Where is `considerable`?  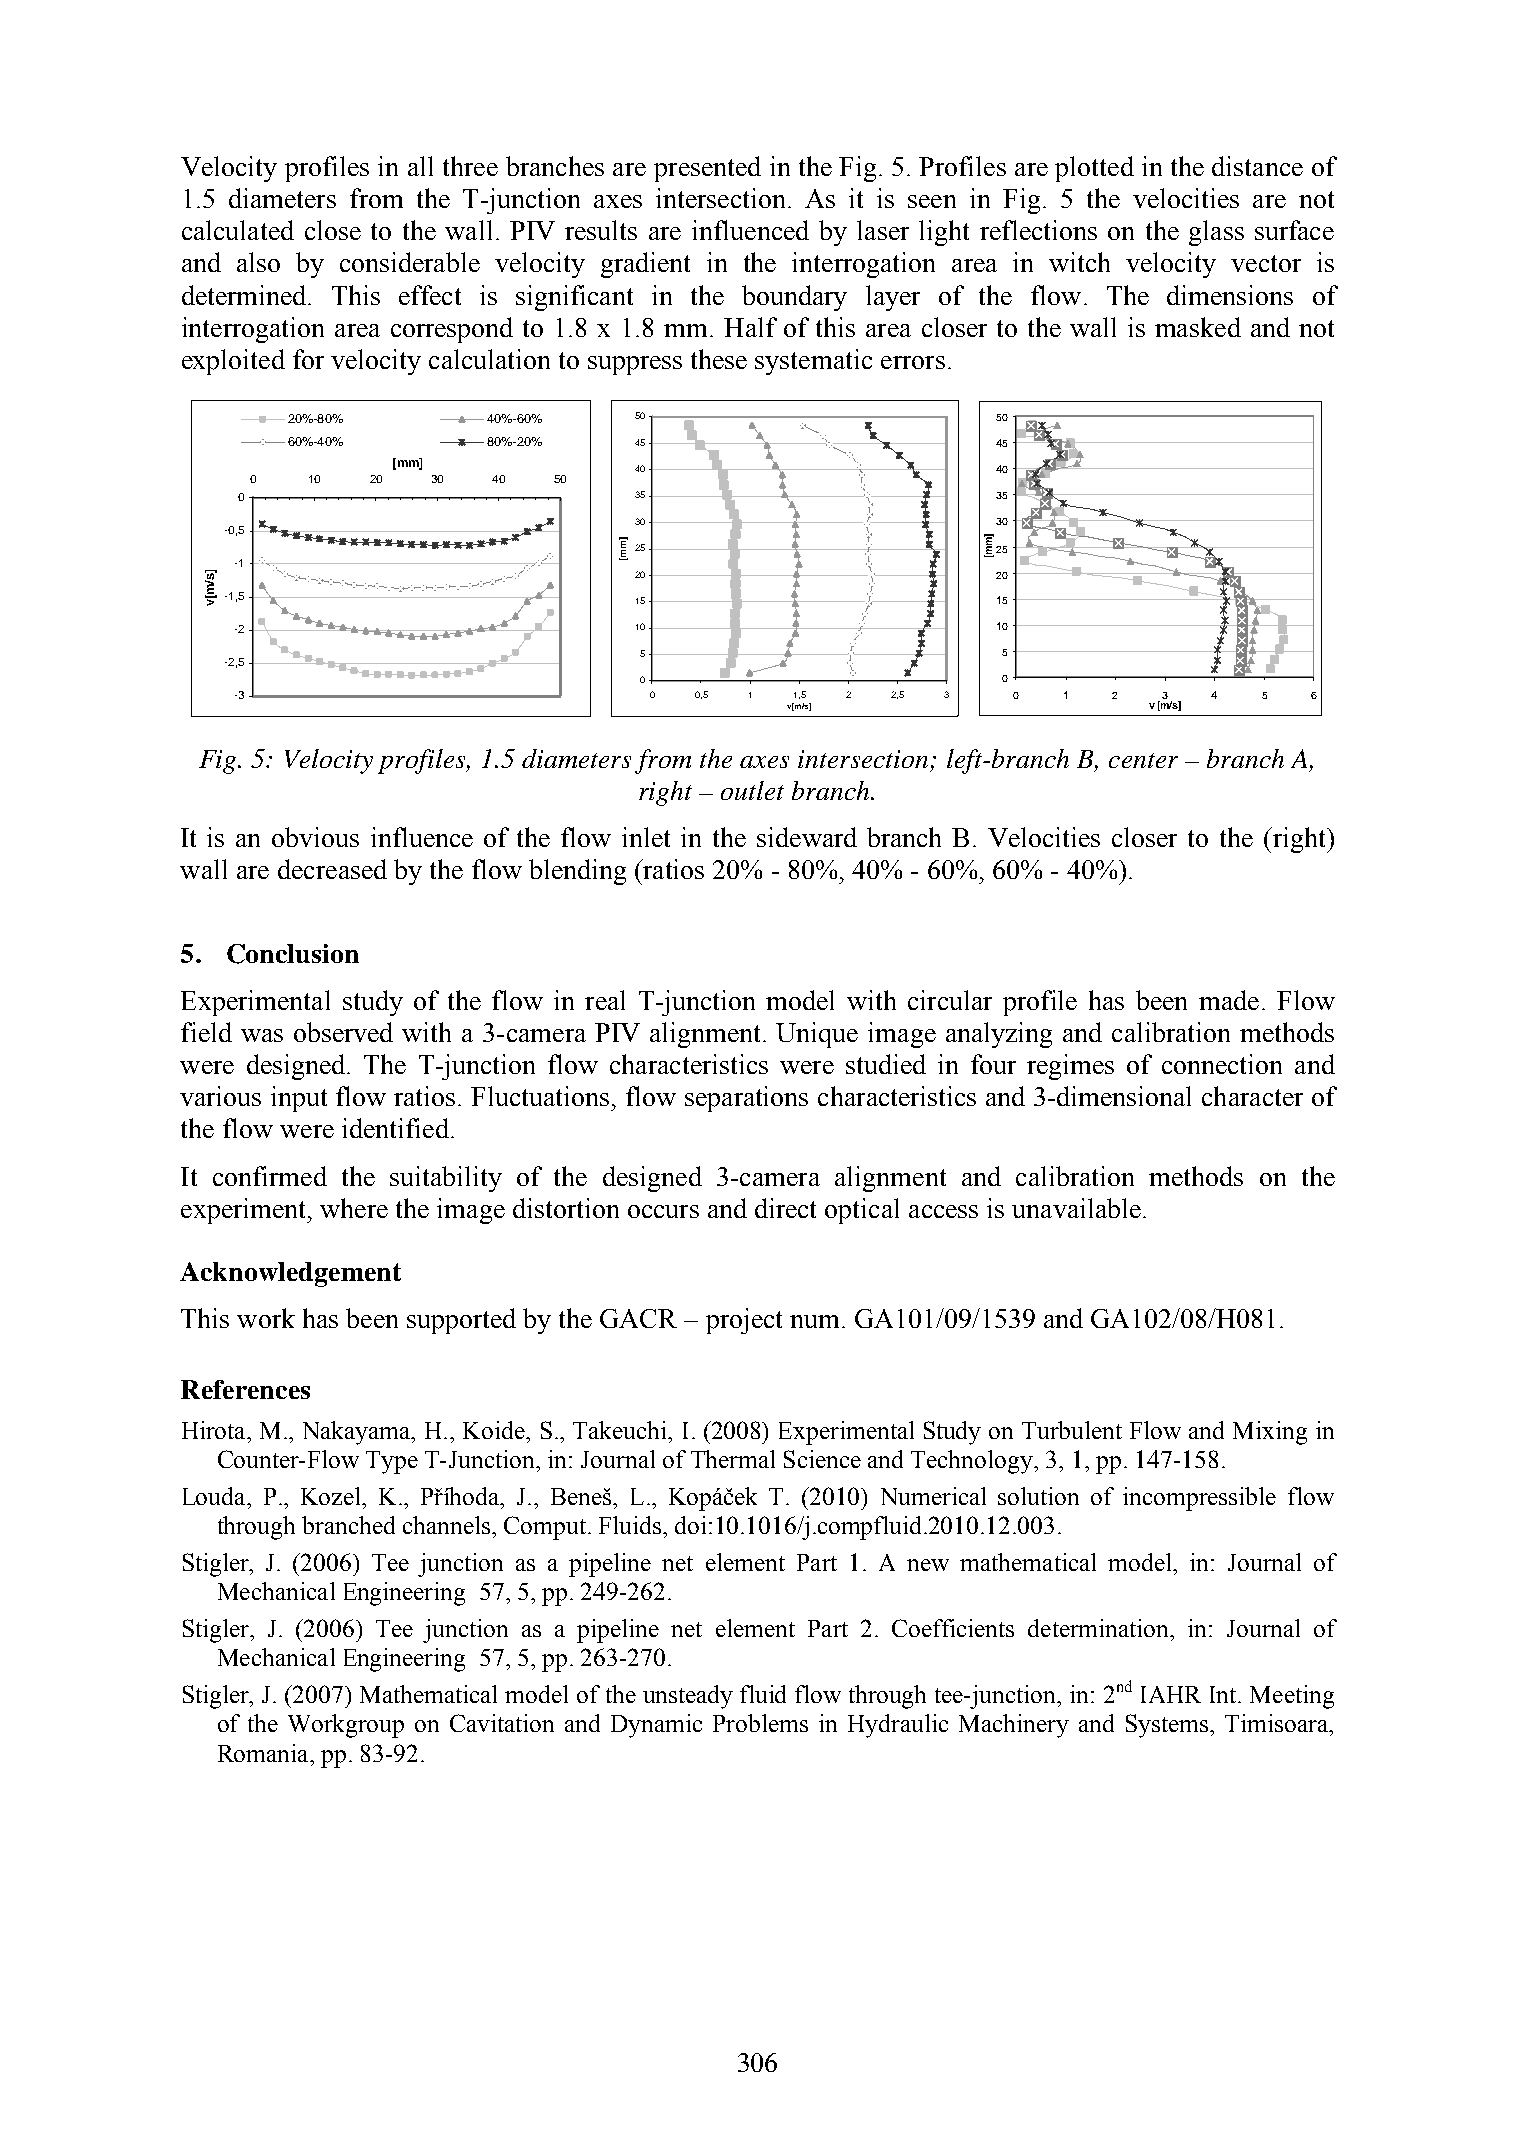
considerable is located at coordinates (410, 262).
